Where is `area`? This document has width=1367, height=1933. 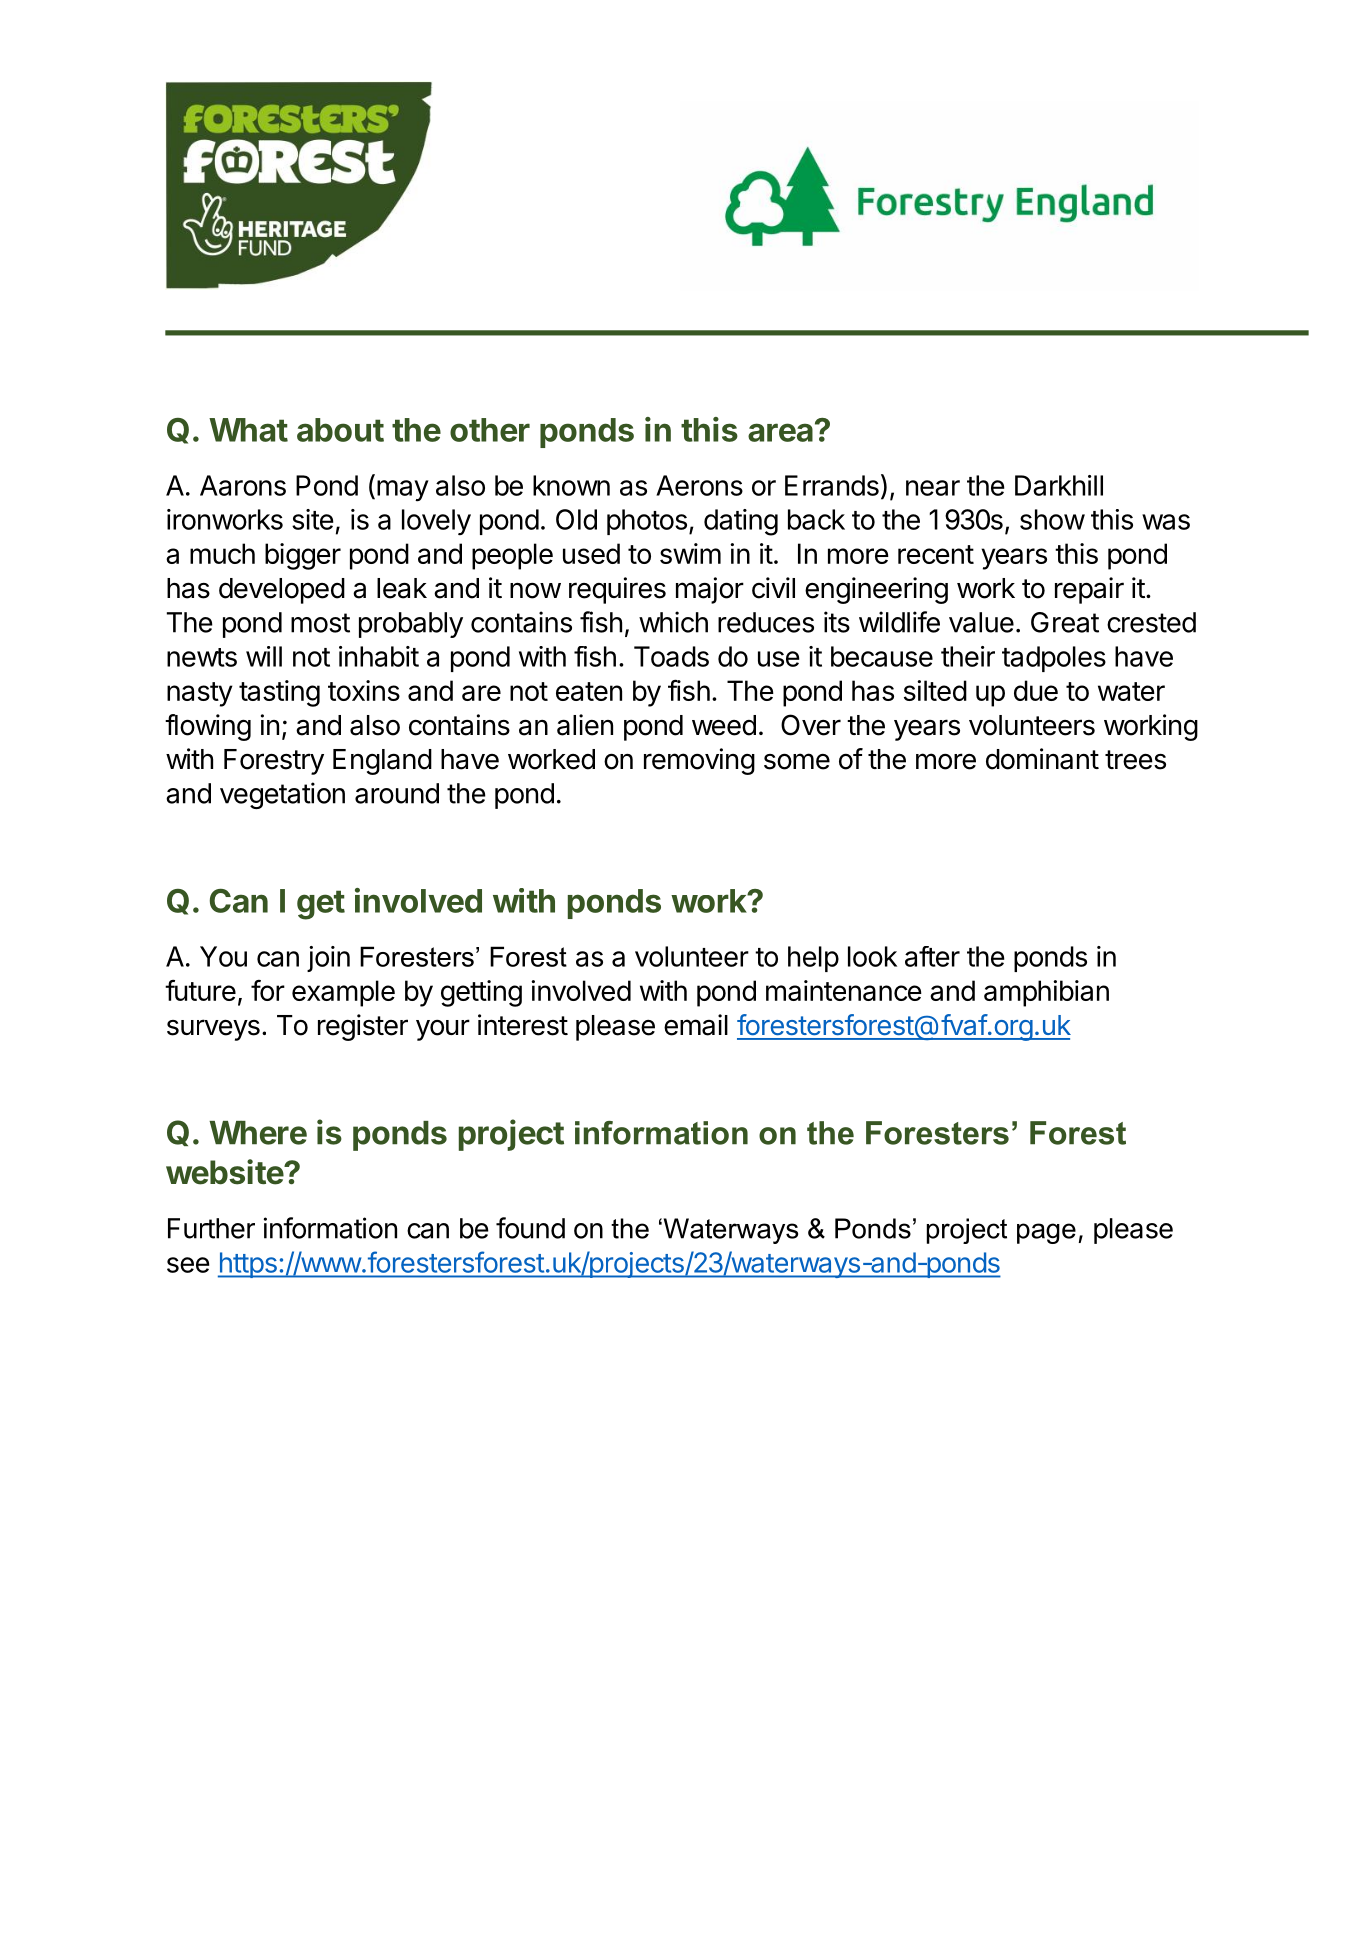
area is located at coordinates (780, 432).
